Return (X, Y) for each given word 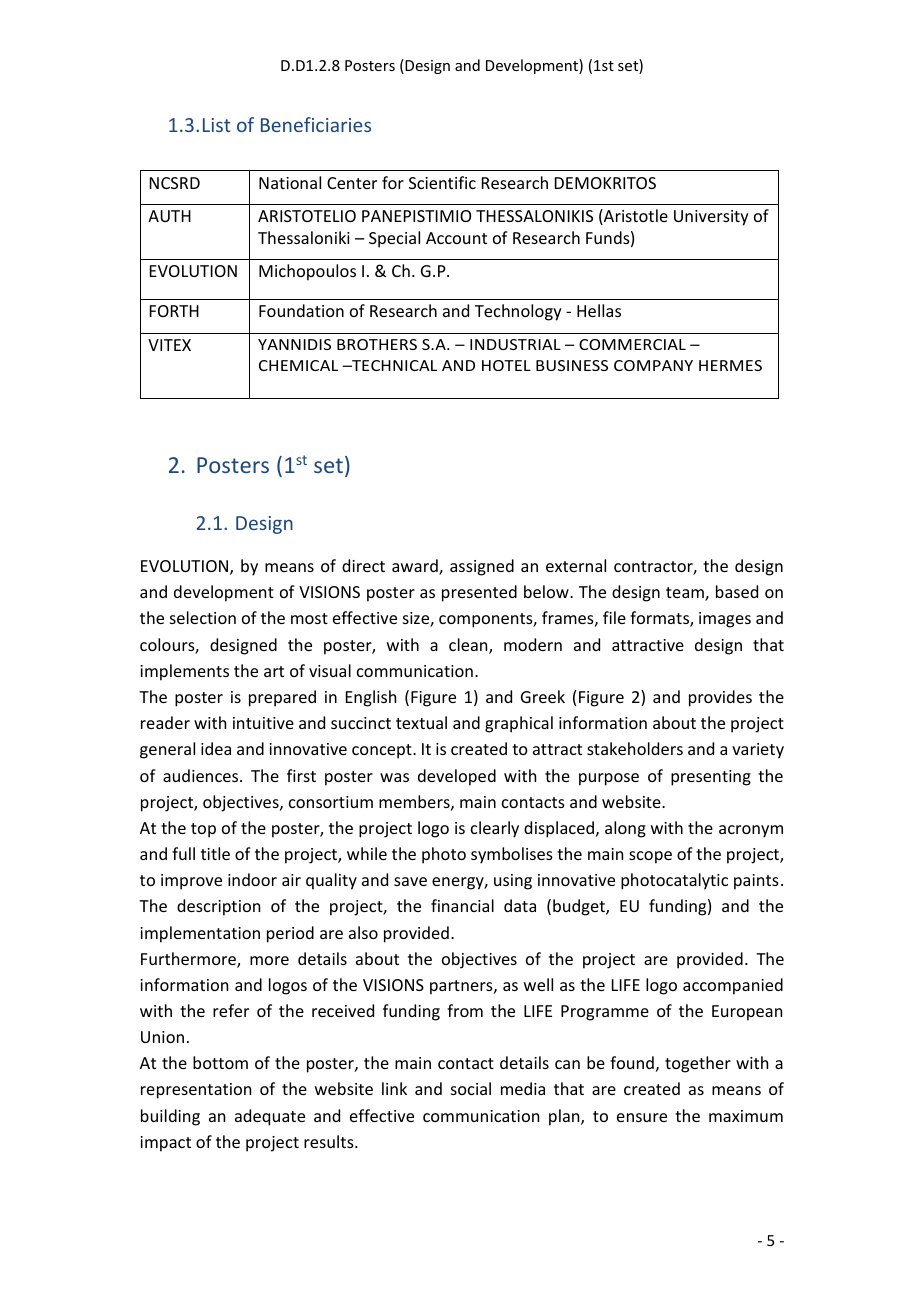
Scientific (442, 182)
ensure (642, 1117)
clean (469, 646)
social (471, 1088)
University (711, 218)
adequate (270, 1117)
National (290, 182)
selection (203, 617)
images (725, 620)
